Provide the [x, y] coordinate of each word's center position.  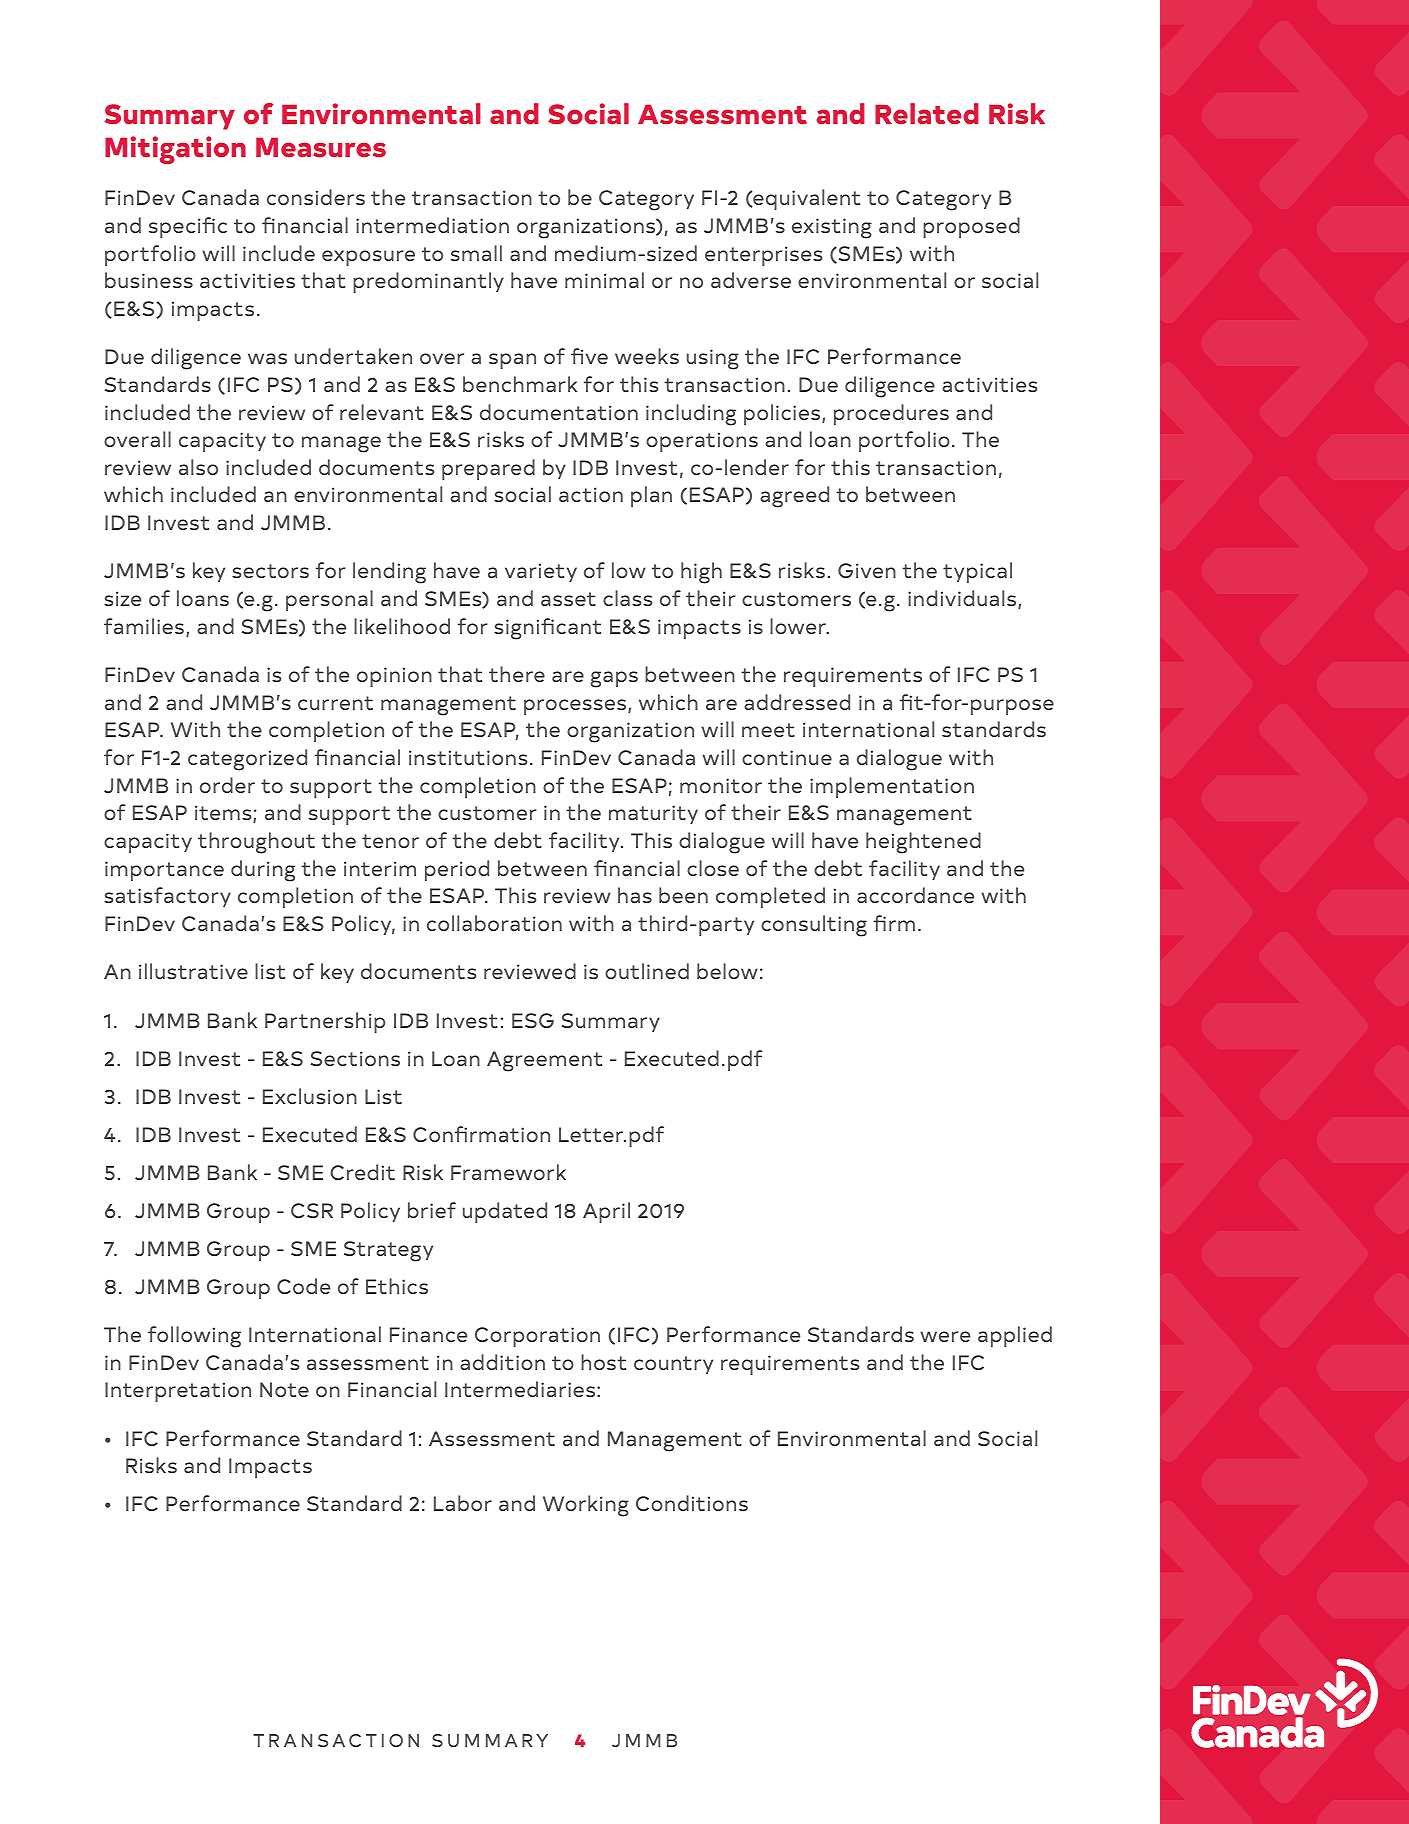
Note [284, 1389]
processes [576, 707]
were [945, 1336]
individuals [963, 599]
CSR [312, 1210]
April [606, 1212]
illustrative [193, 971]
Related [927, 114]
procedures [891, 414]
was [267, 358]
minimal [604, 280]
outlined [647, 971]
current [335, 703]
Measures [321, 147]
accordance [915, 895]
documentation [559, 412]
